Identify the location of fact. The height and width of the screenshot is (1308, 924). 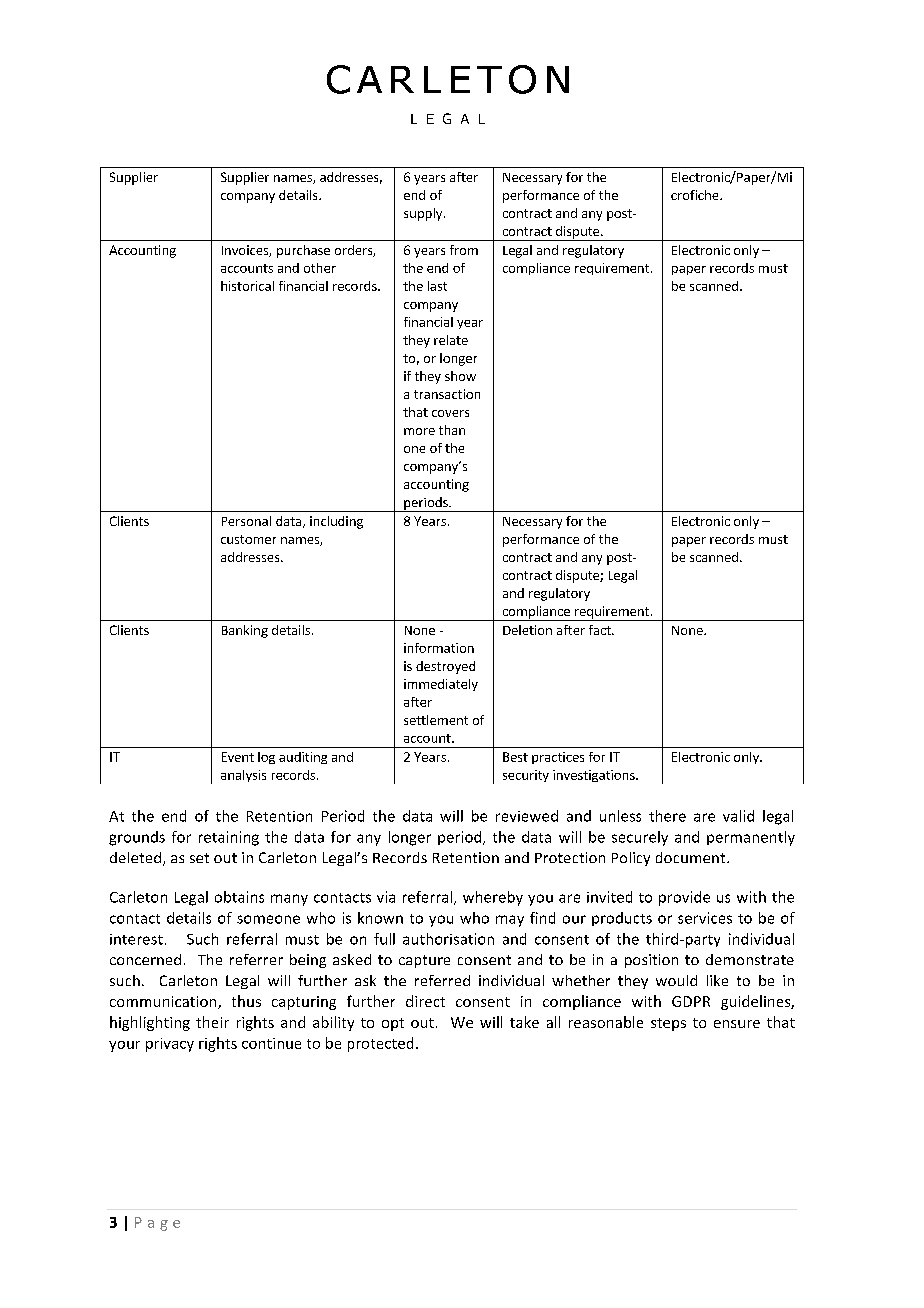
(601, 630).
